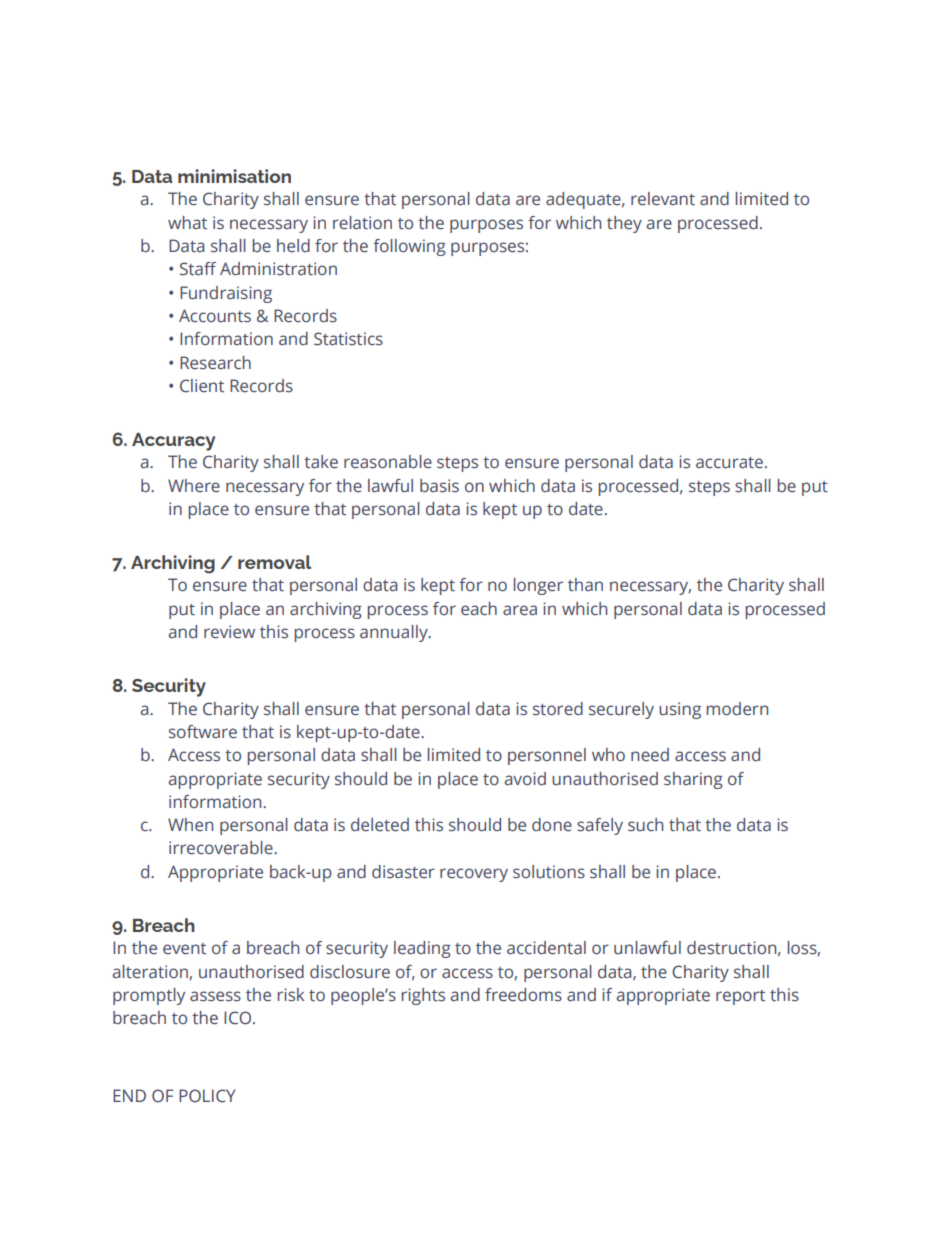 The height and width of the page is (1233, 952). I want to click on sharing, so click(693, 780).
